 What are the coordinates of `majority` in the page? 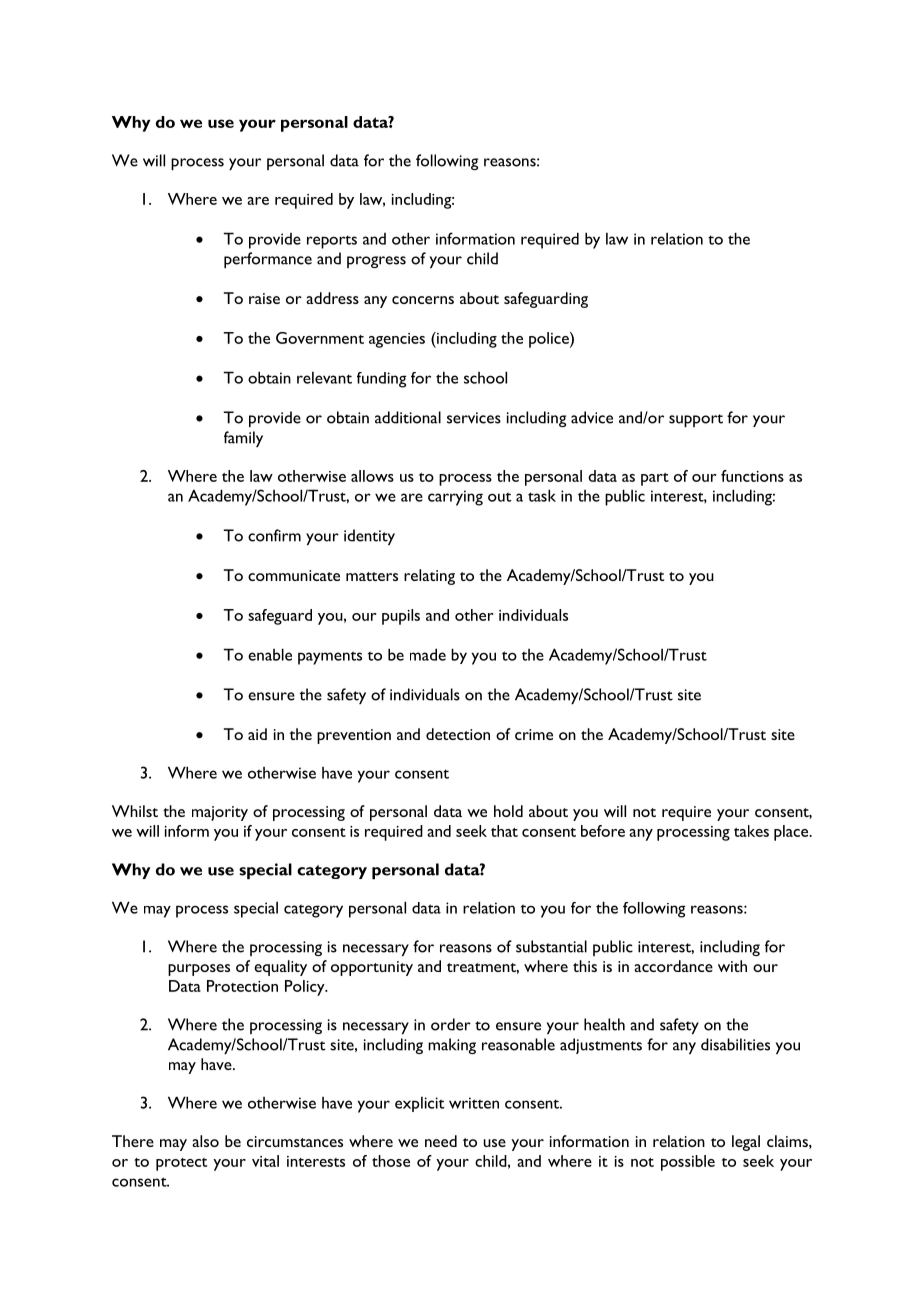 It's located at (220, 813).
